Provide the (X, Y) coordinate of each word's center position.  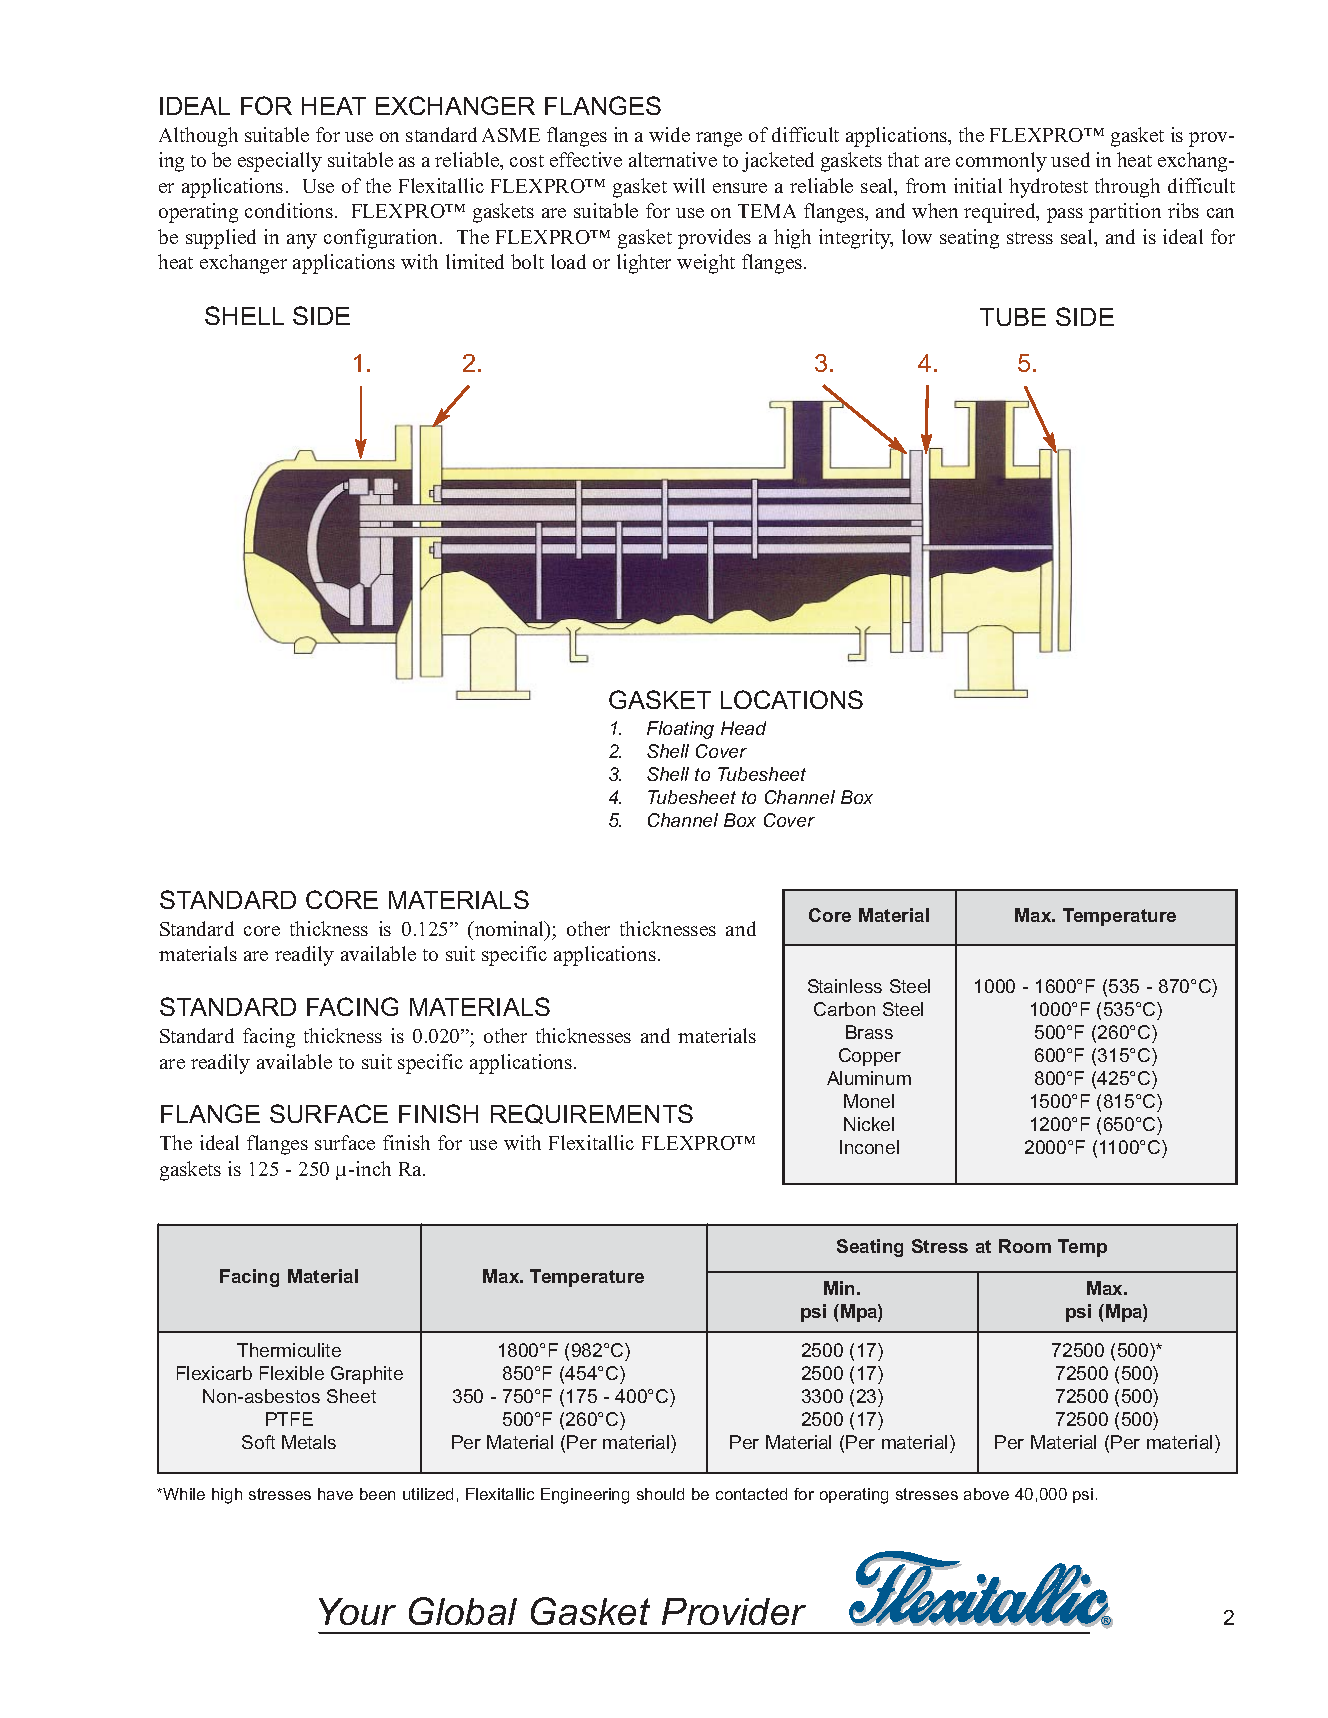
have (335, 1494)
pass (1065, 215)
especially (280, 162)
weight (706, 264)
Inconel (869, 1147)
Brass (869, 1032)
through (1127, 188)
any (302, 241)
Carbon (844, 1009)
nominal (510, 930)
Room (1025, 1246)
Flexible (292, 1373)
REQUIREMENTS (592, 1114)
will (689, 185)
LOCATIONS (792, 699)
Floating (680, 730)
